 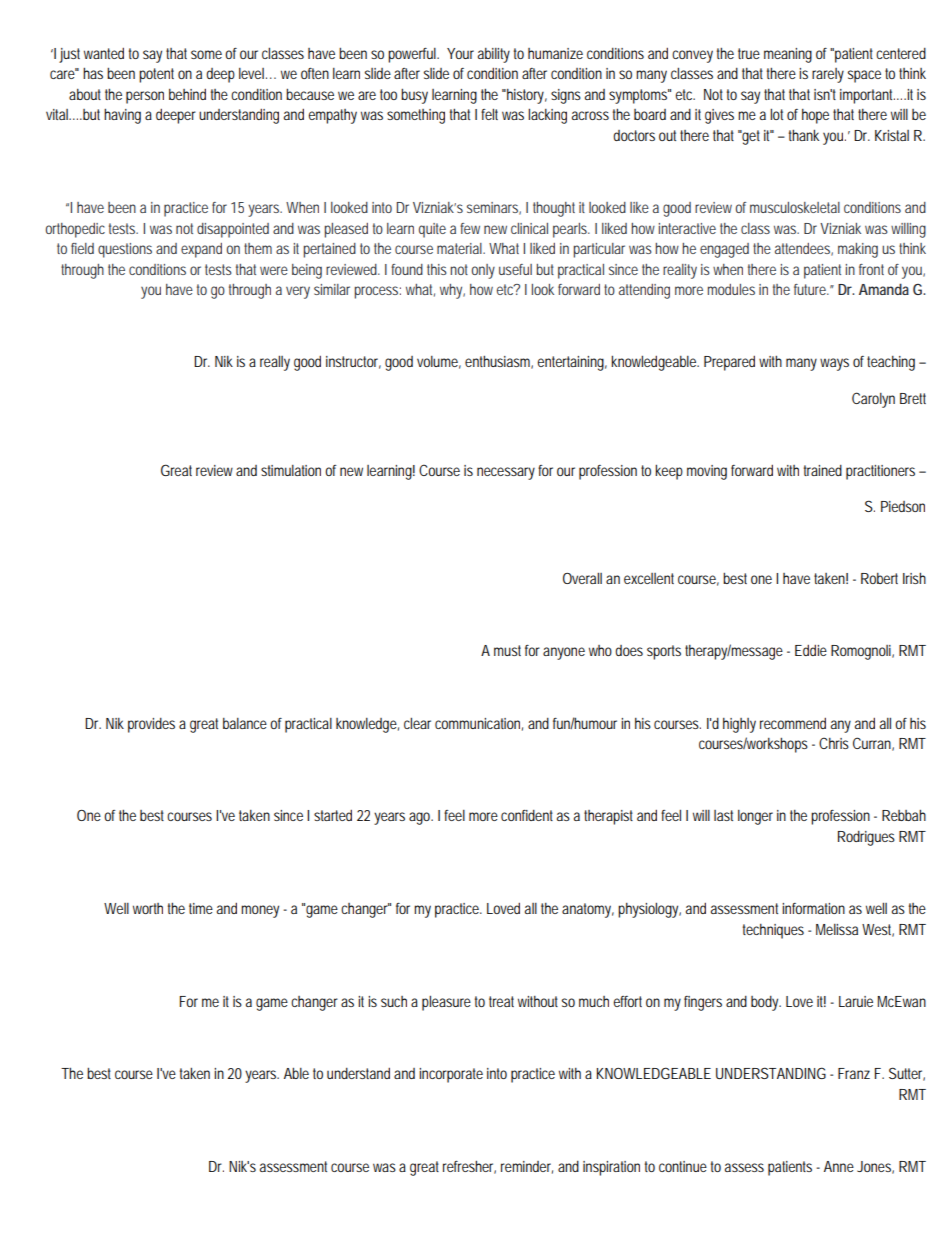 What do you see at coordinates (187, 94) in the screenshot?
I see `behind` at bounding box center [187, 94].
